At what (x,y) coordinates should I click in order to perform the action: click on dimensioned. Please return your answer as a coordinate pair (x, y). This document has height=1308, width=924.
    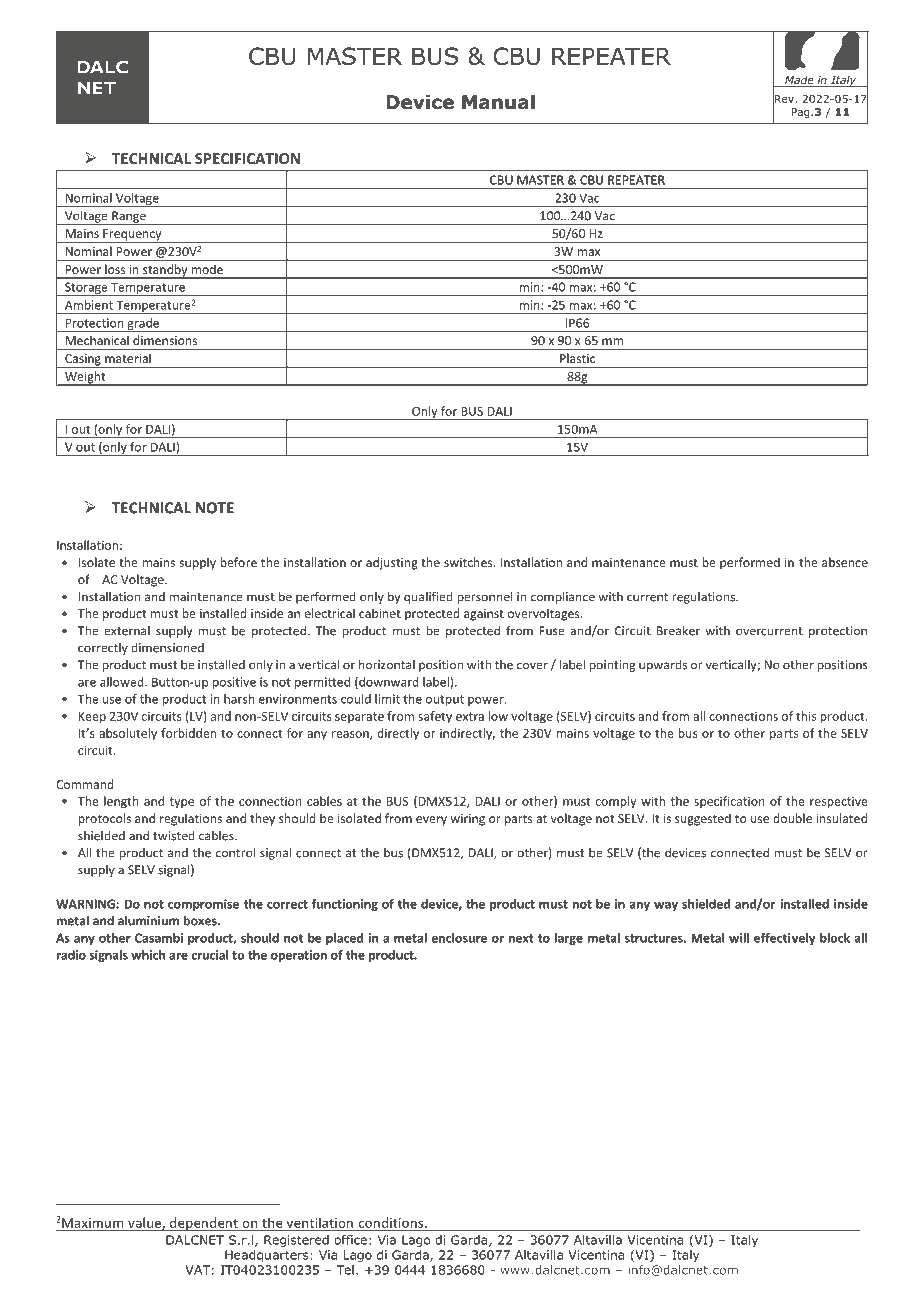
    Looking at the image, I should click on (167, 648).
